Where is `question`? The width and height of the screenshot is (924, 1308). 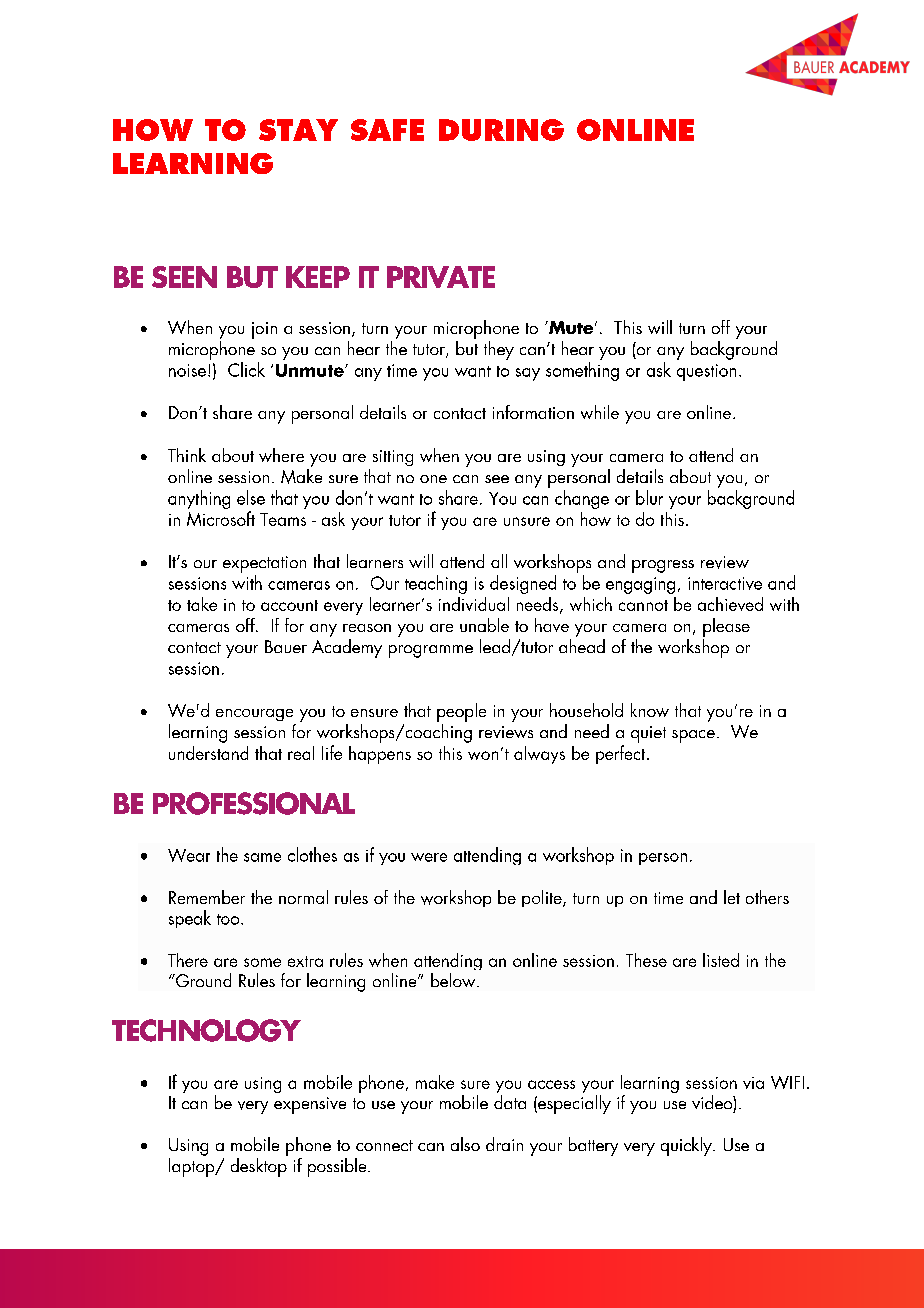
question is located at coordinates (706, 372).
